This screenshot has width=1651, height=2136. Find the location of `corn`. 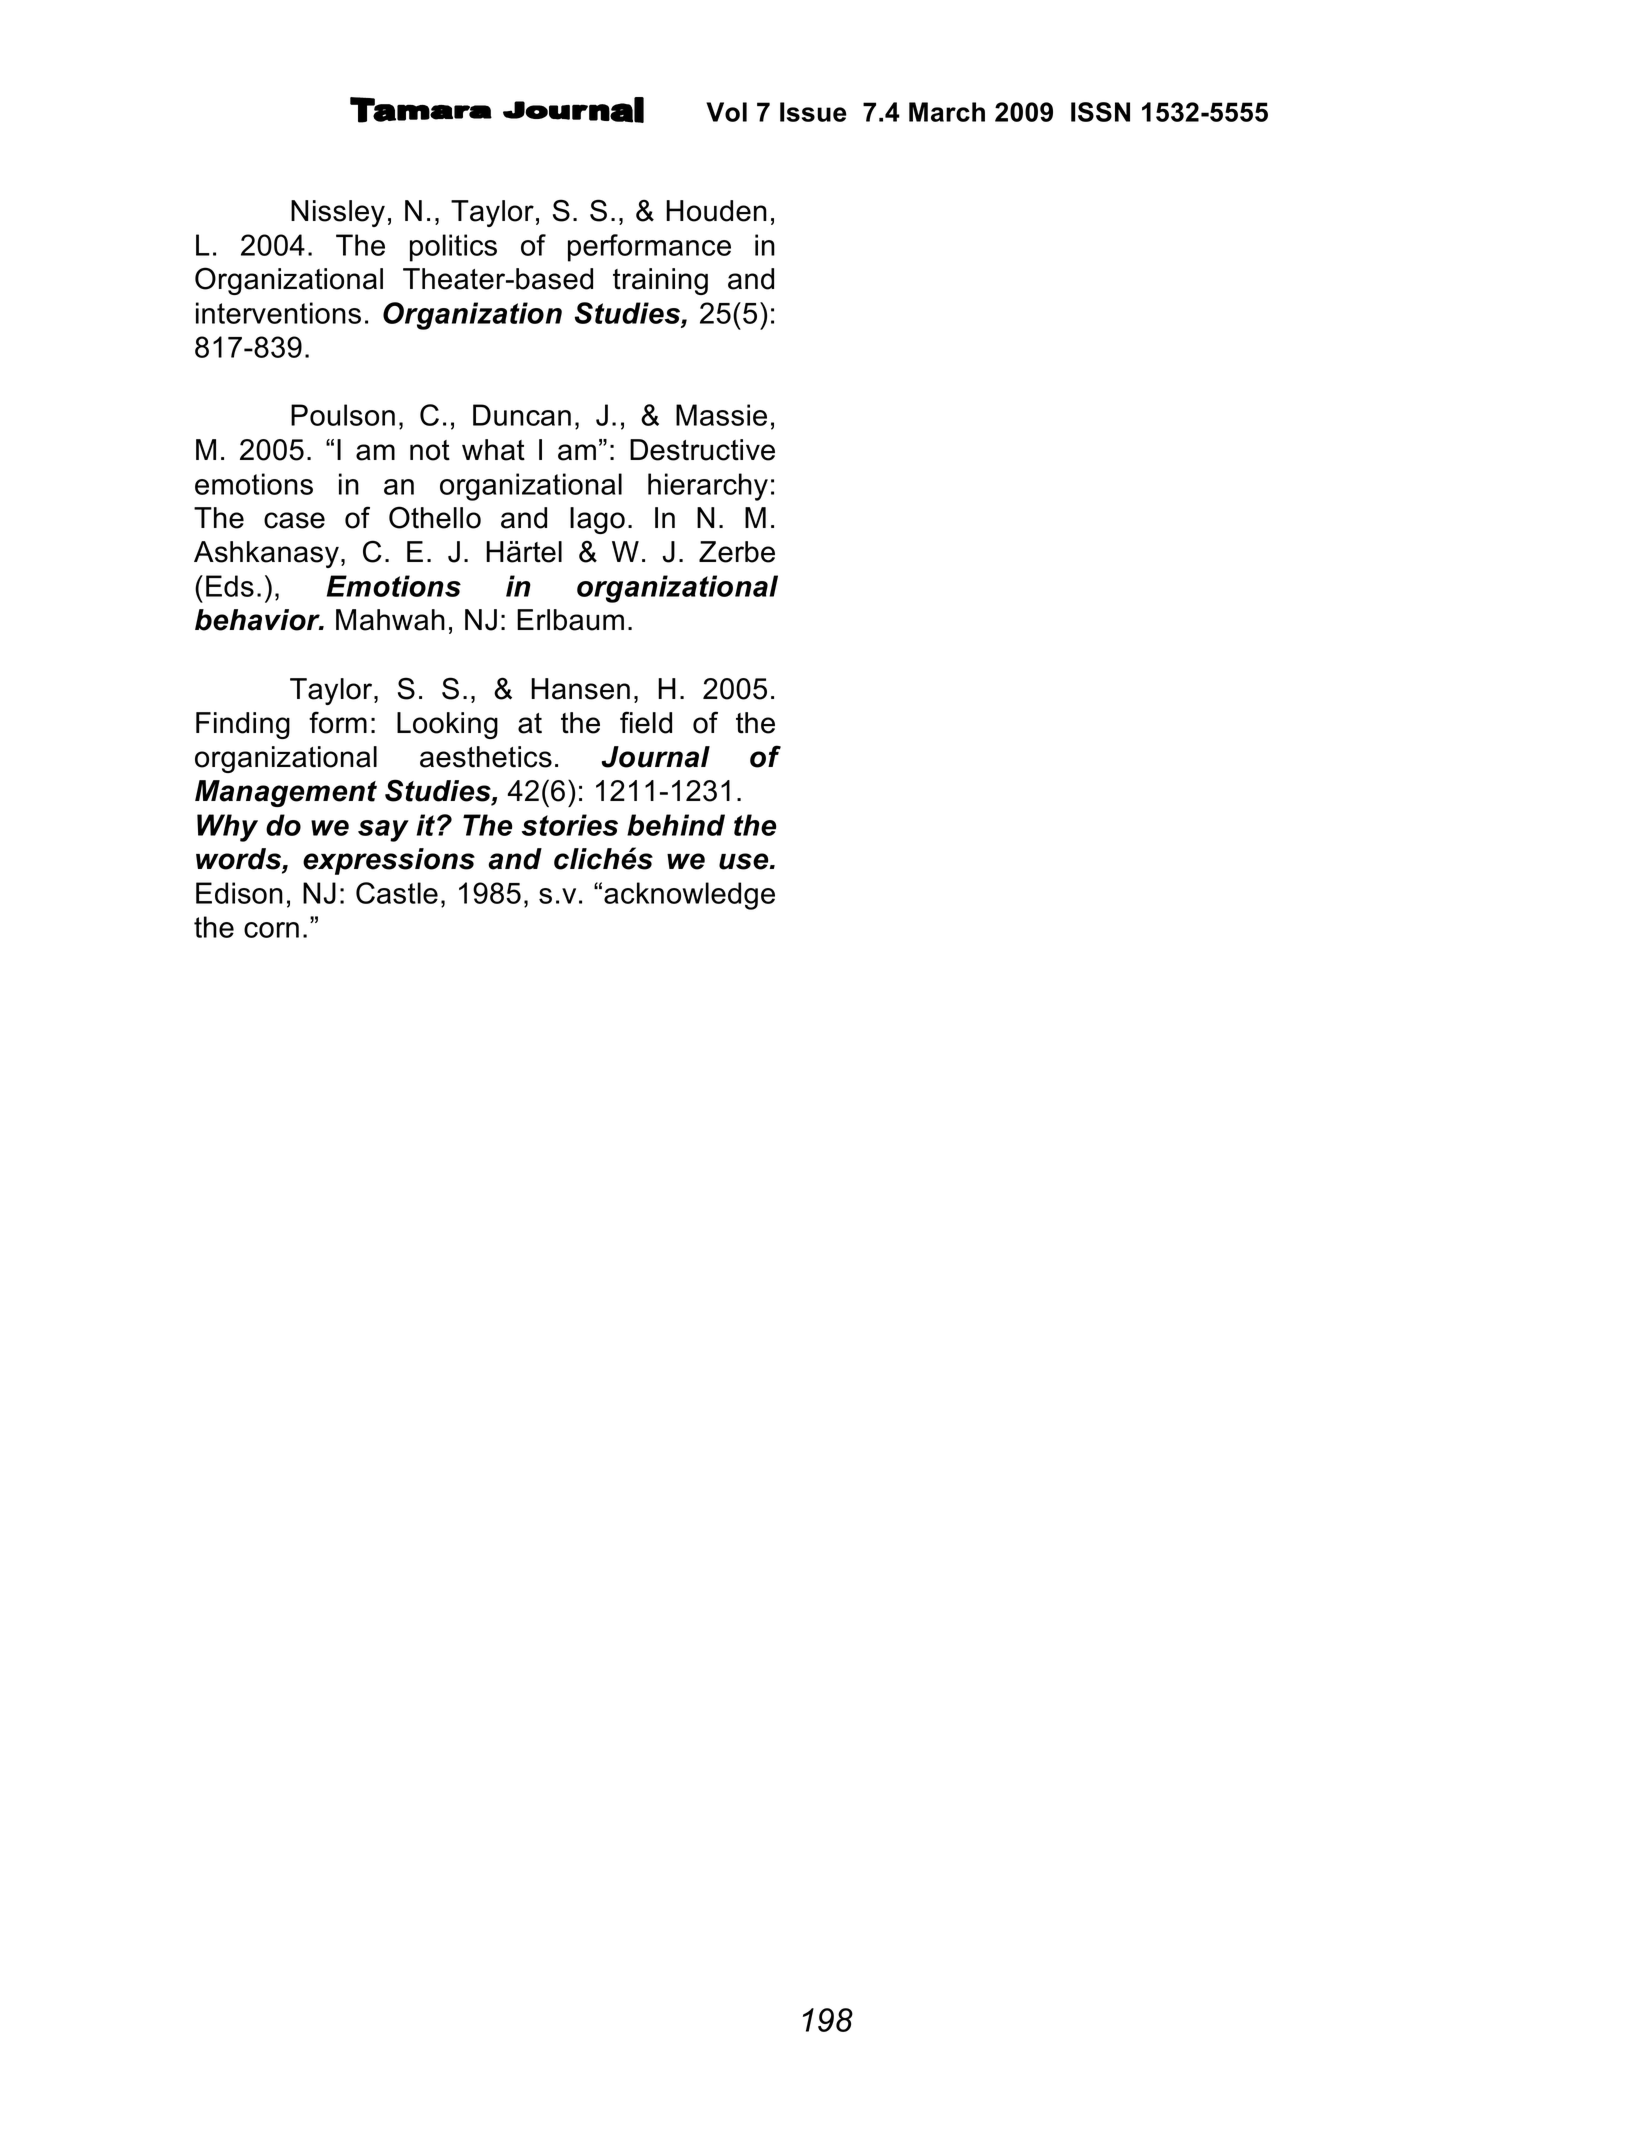

corn is located at coordinates (271, 930).
